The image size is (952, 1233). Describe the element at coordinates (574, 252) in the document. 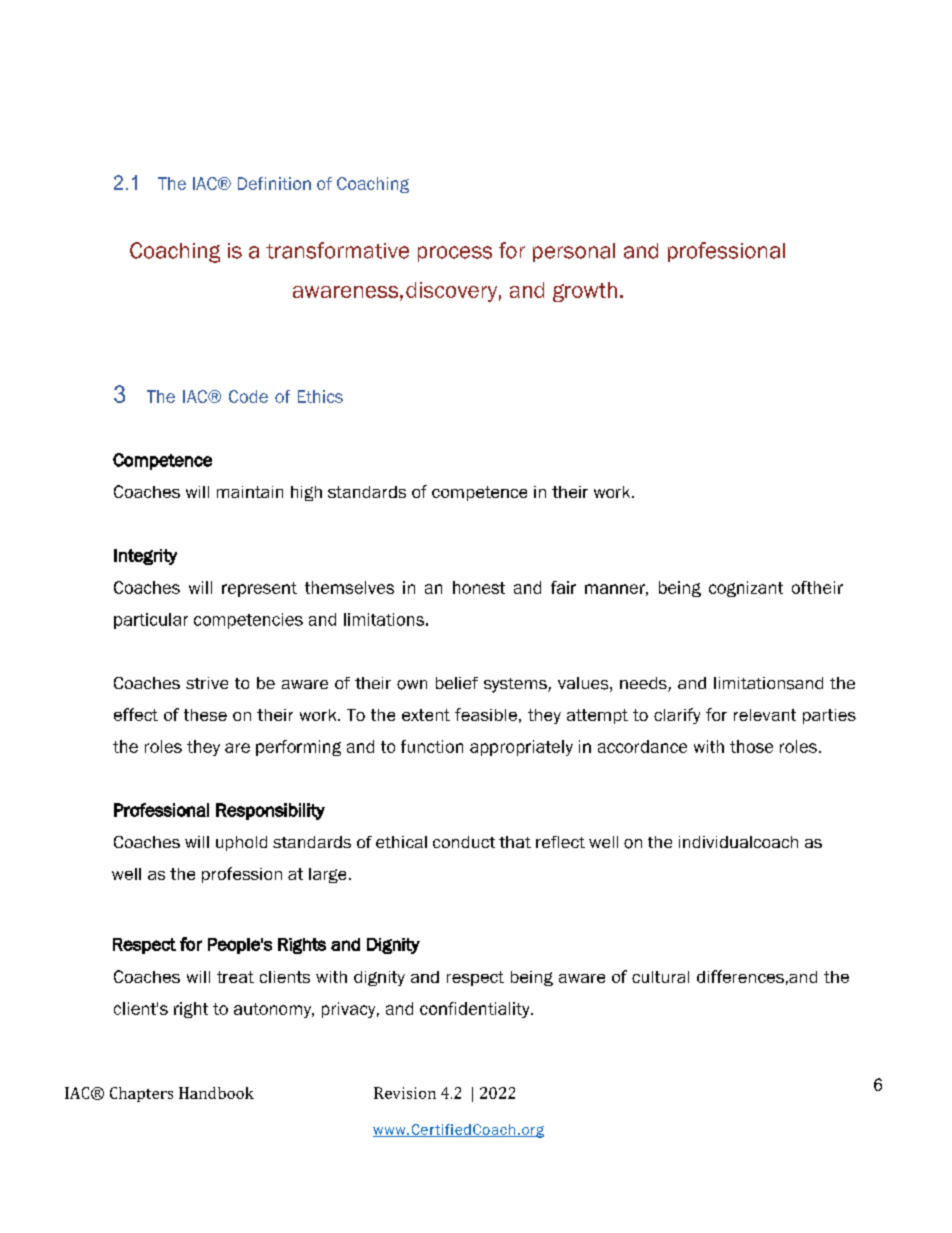

I see `personal` at that location.
